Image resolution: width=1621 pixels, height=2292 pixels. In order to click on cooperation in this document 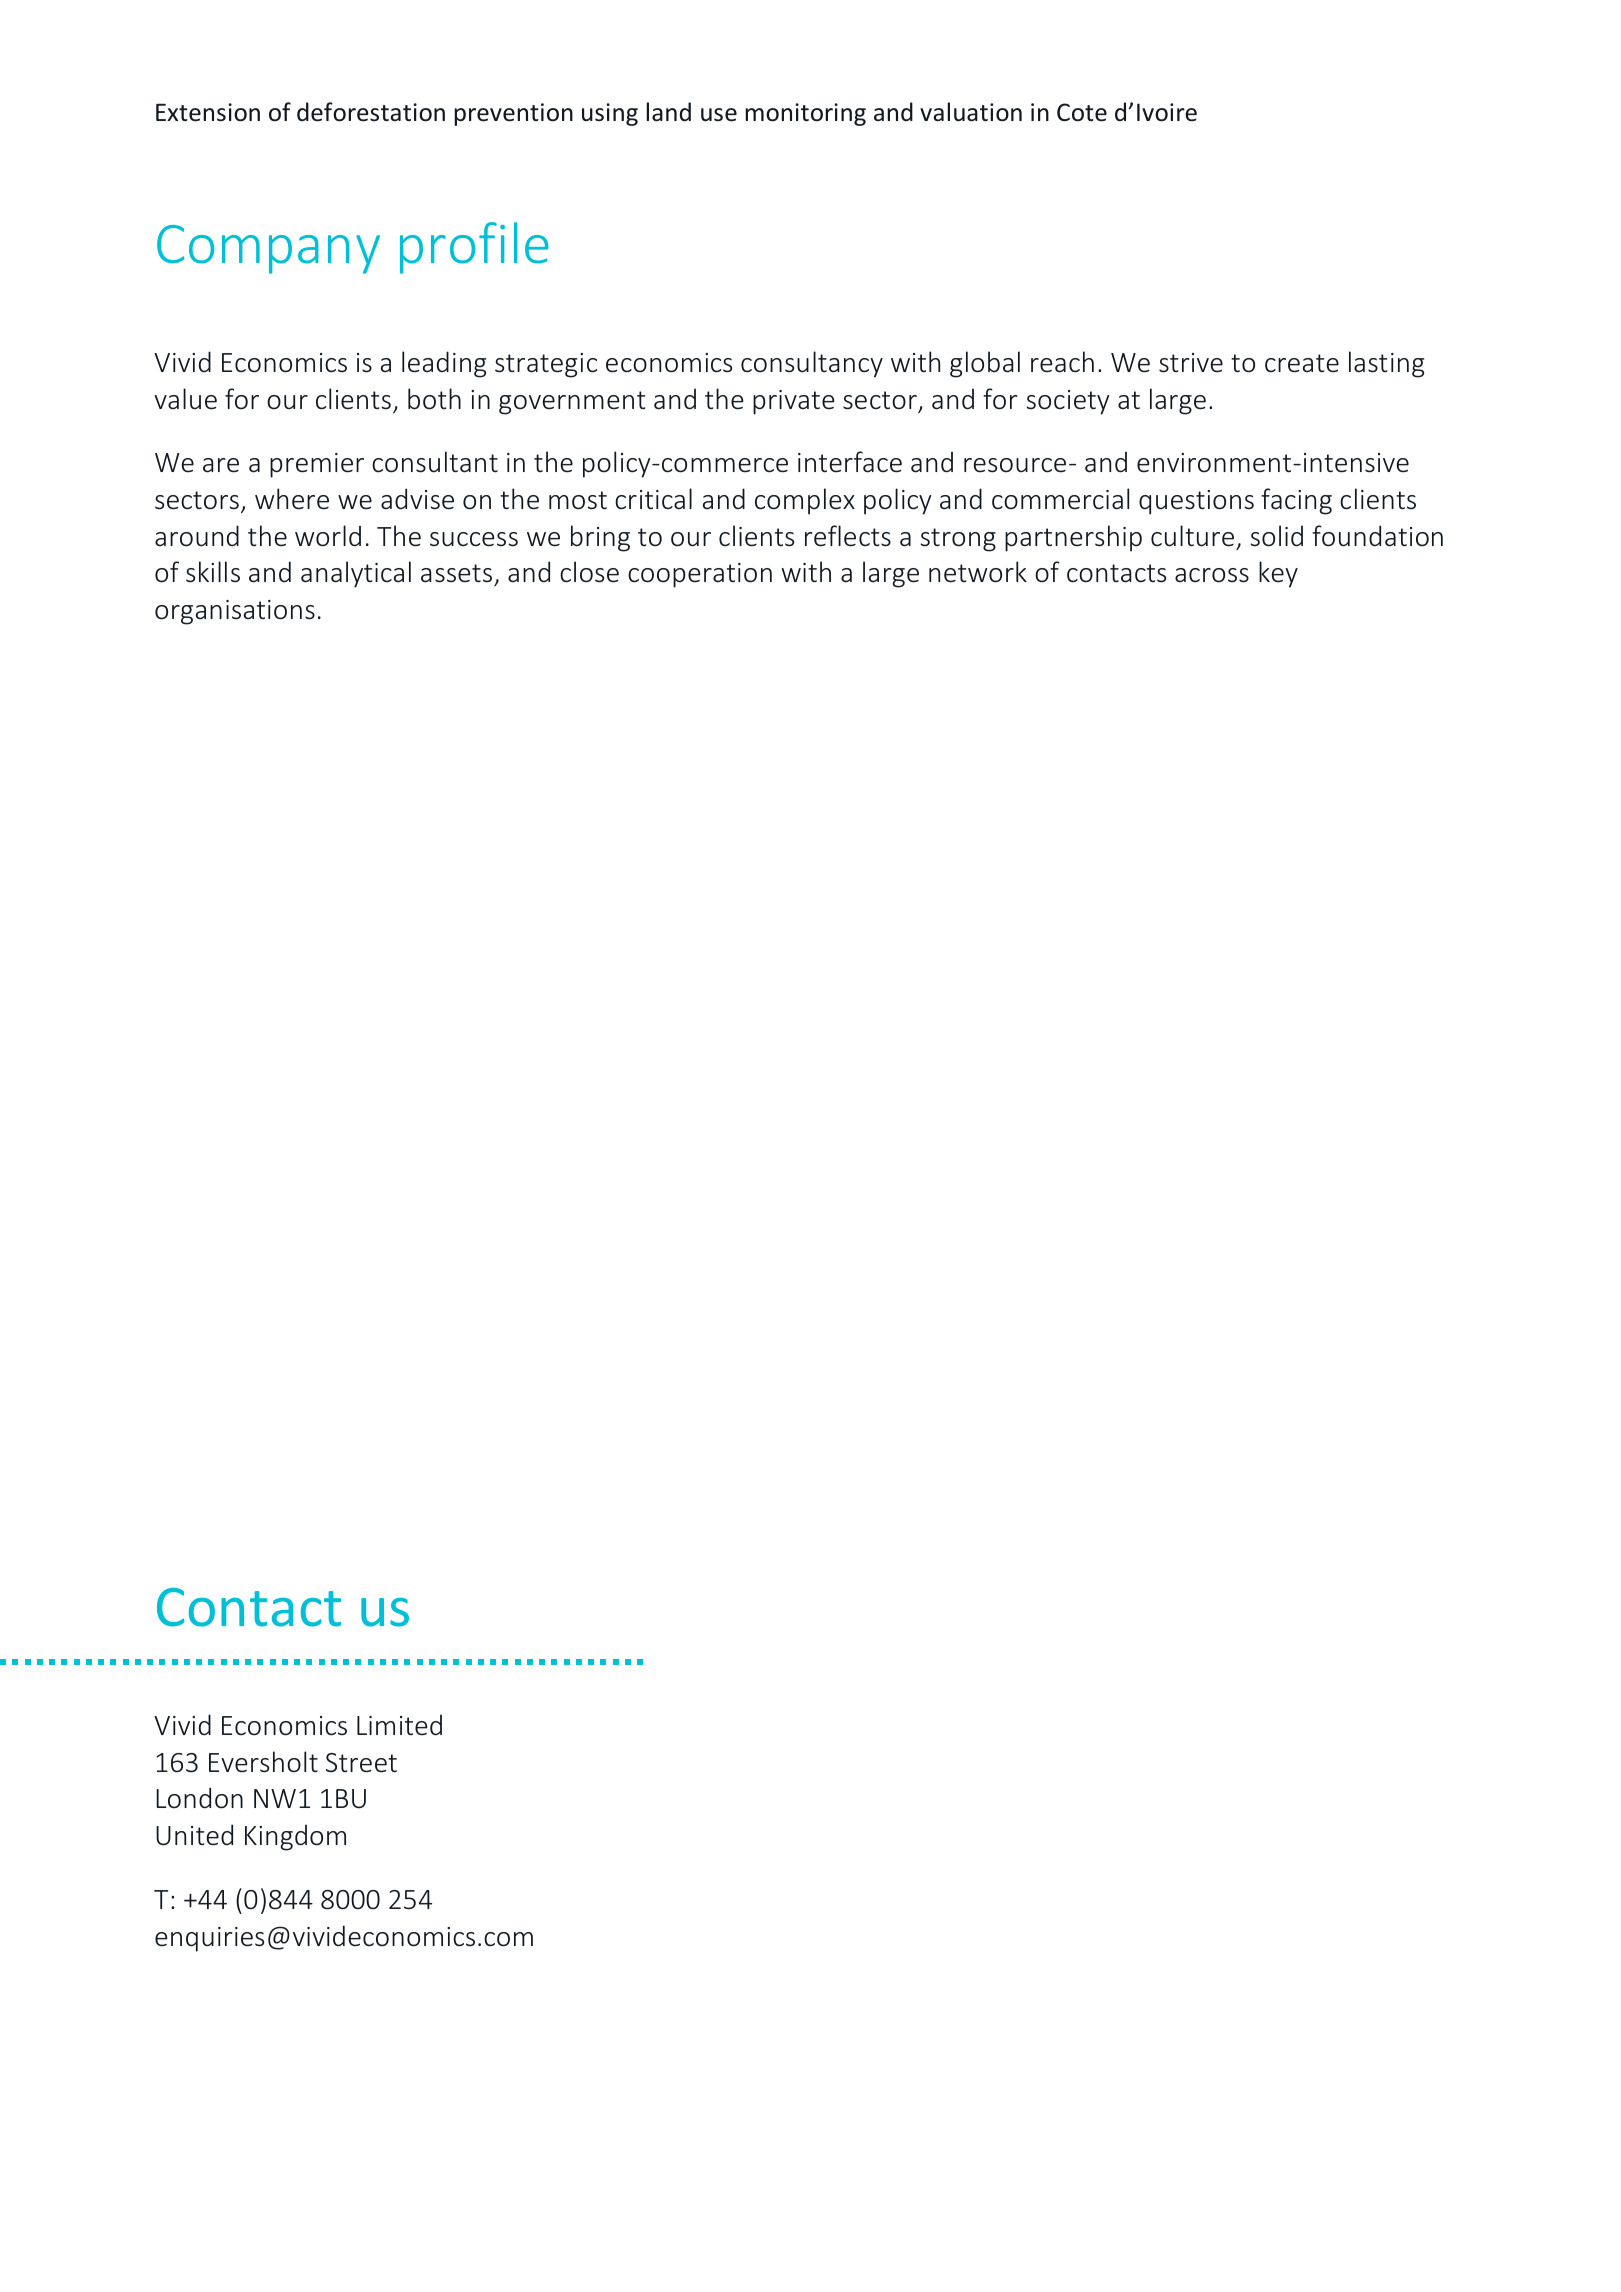, I will do `click(700, 575)`.
